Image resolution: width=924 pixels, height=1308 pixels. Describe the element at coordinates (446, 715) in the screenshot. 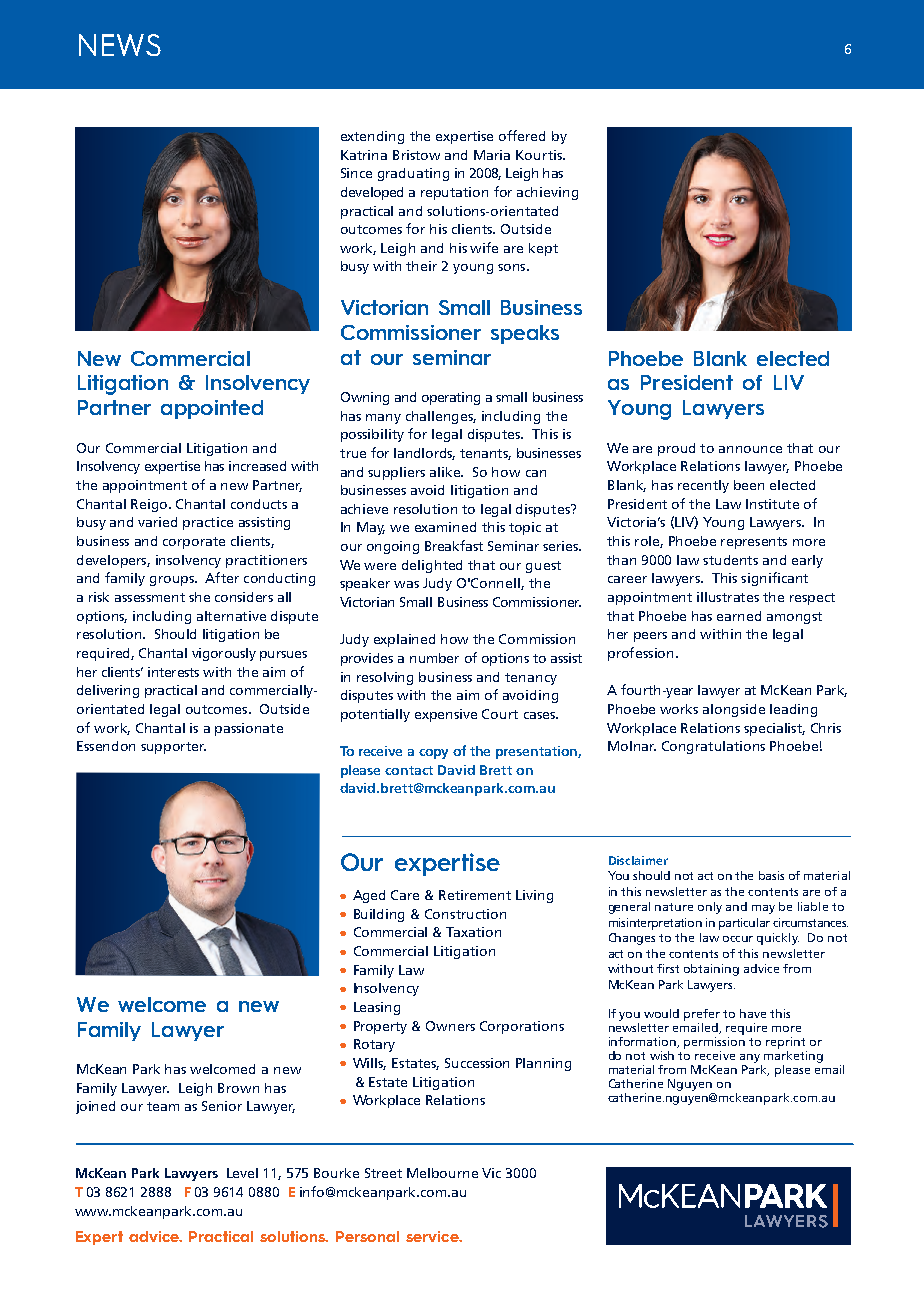

I see `expensive` at that location.
